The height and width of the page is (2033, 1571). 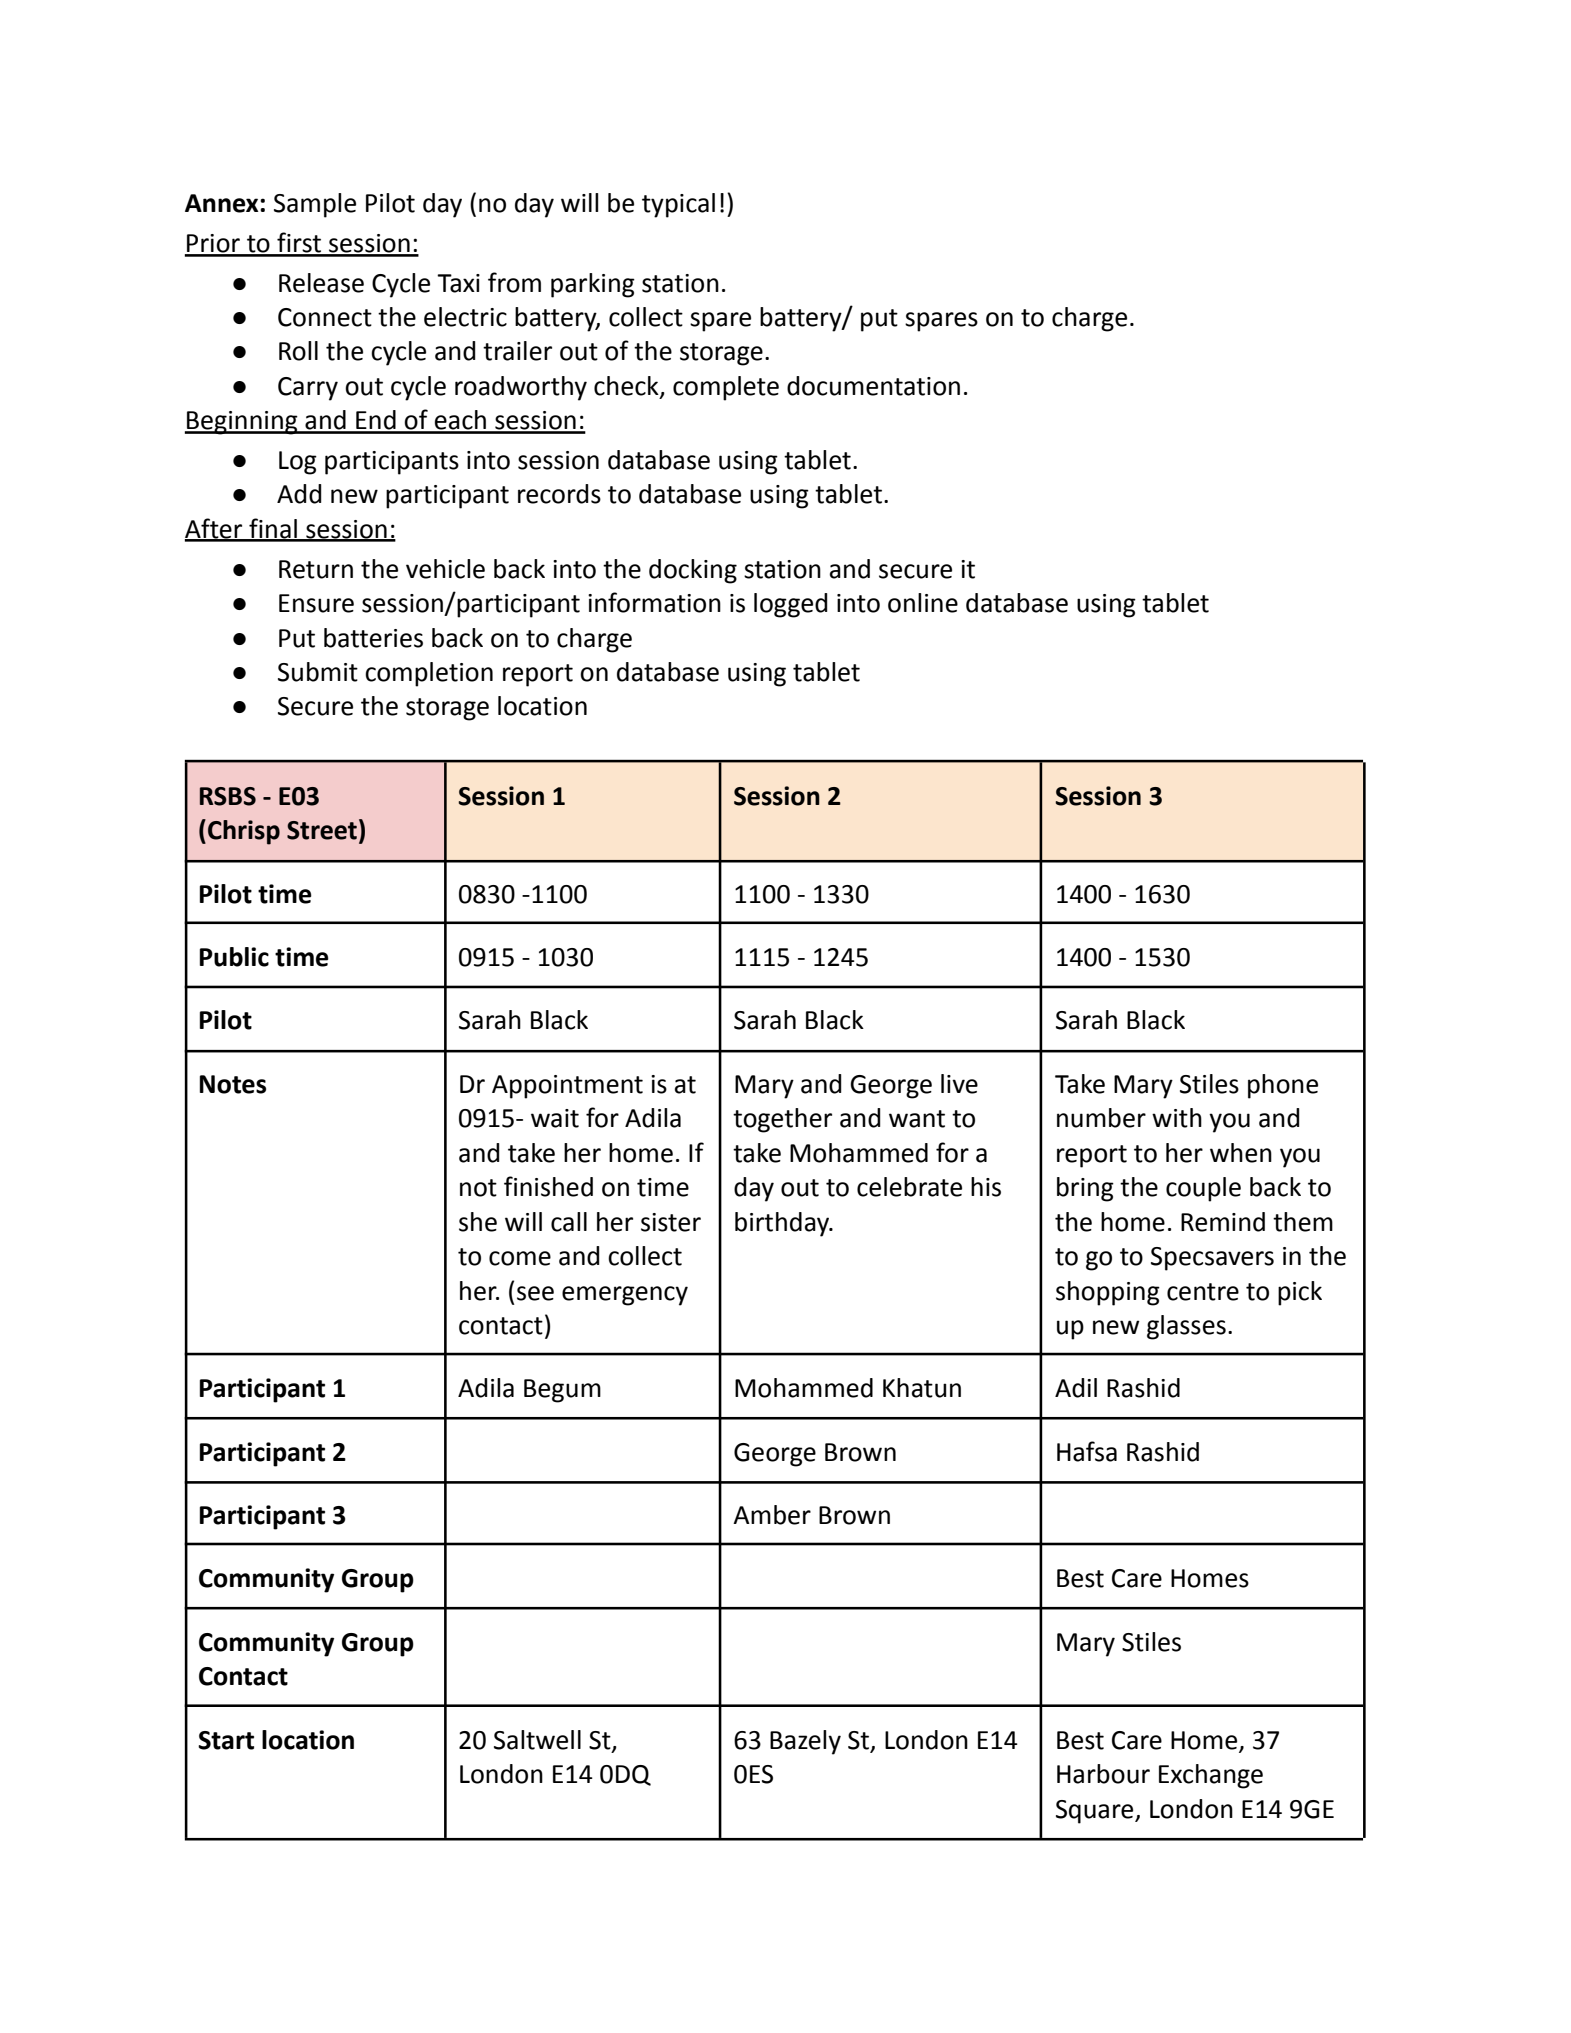 I want to click on documentation, so click(x=873, y=386).
